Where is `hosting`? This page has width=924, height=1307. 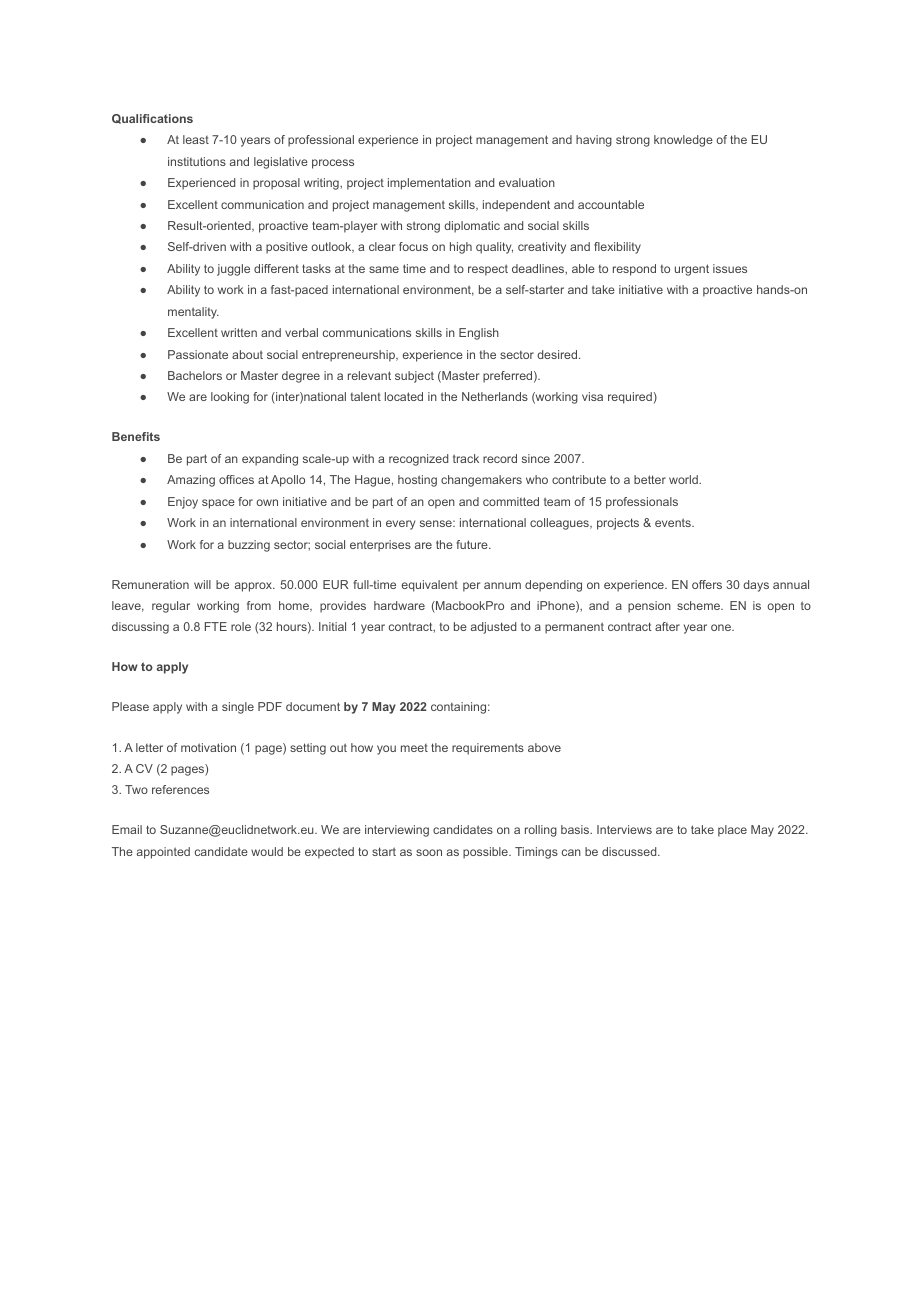 hosting is located at coordinates (417, 481).
